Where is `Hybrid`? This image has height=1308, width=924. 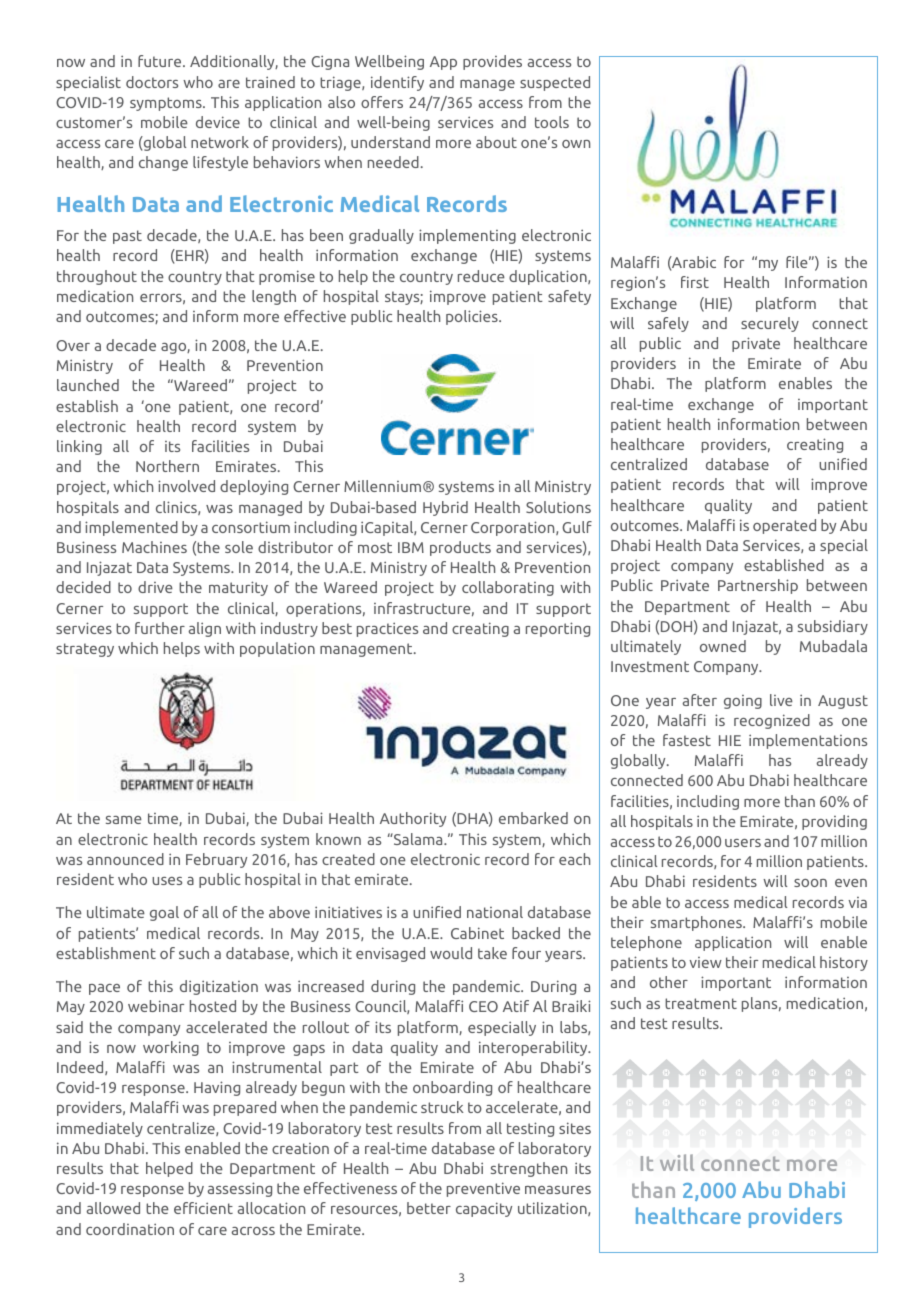
Hybrid is located at coordinates (445, 508).
